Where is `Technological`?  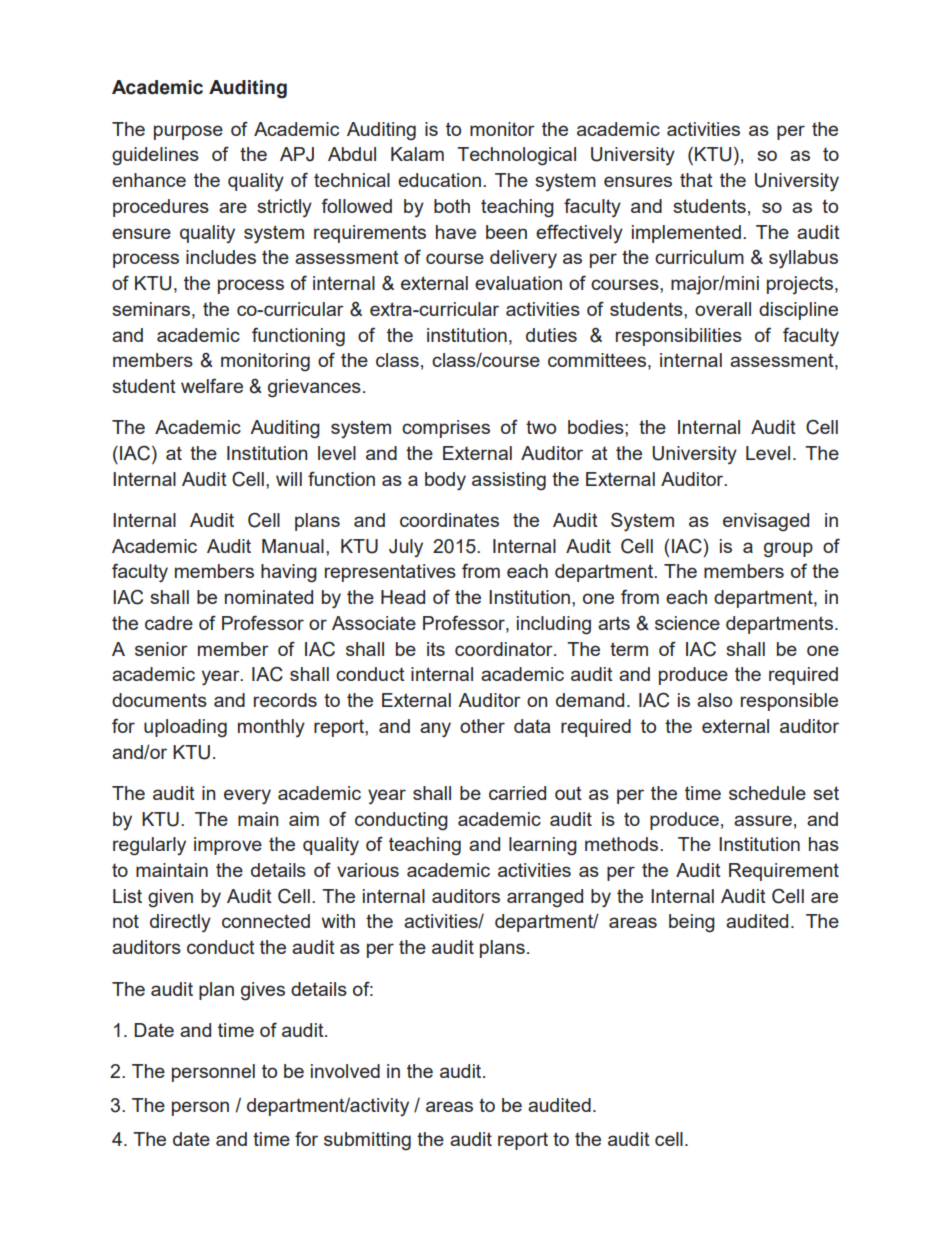
Technological is located at coordinates (516, 156).
